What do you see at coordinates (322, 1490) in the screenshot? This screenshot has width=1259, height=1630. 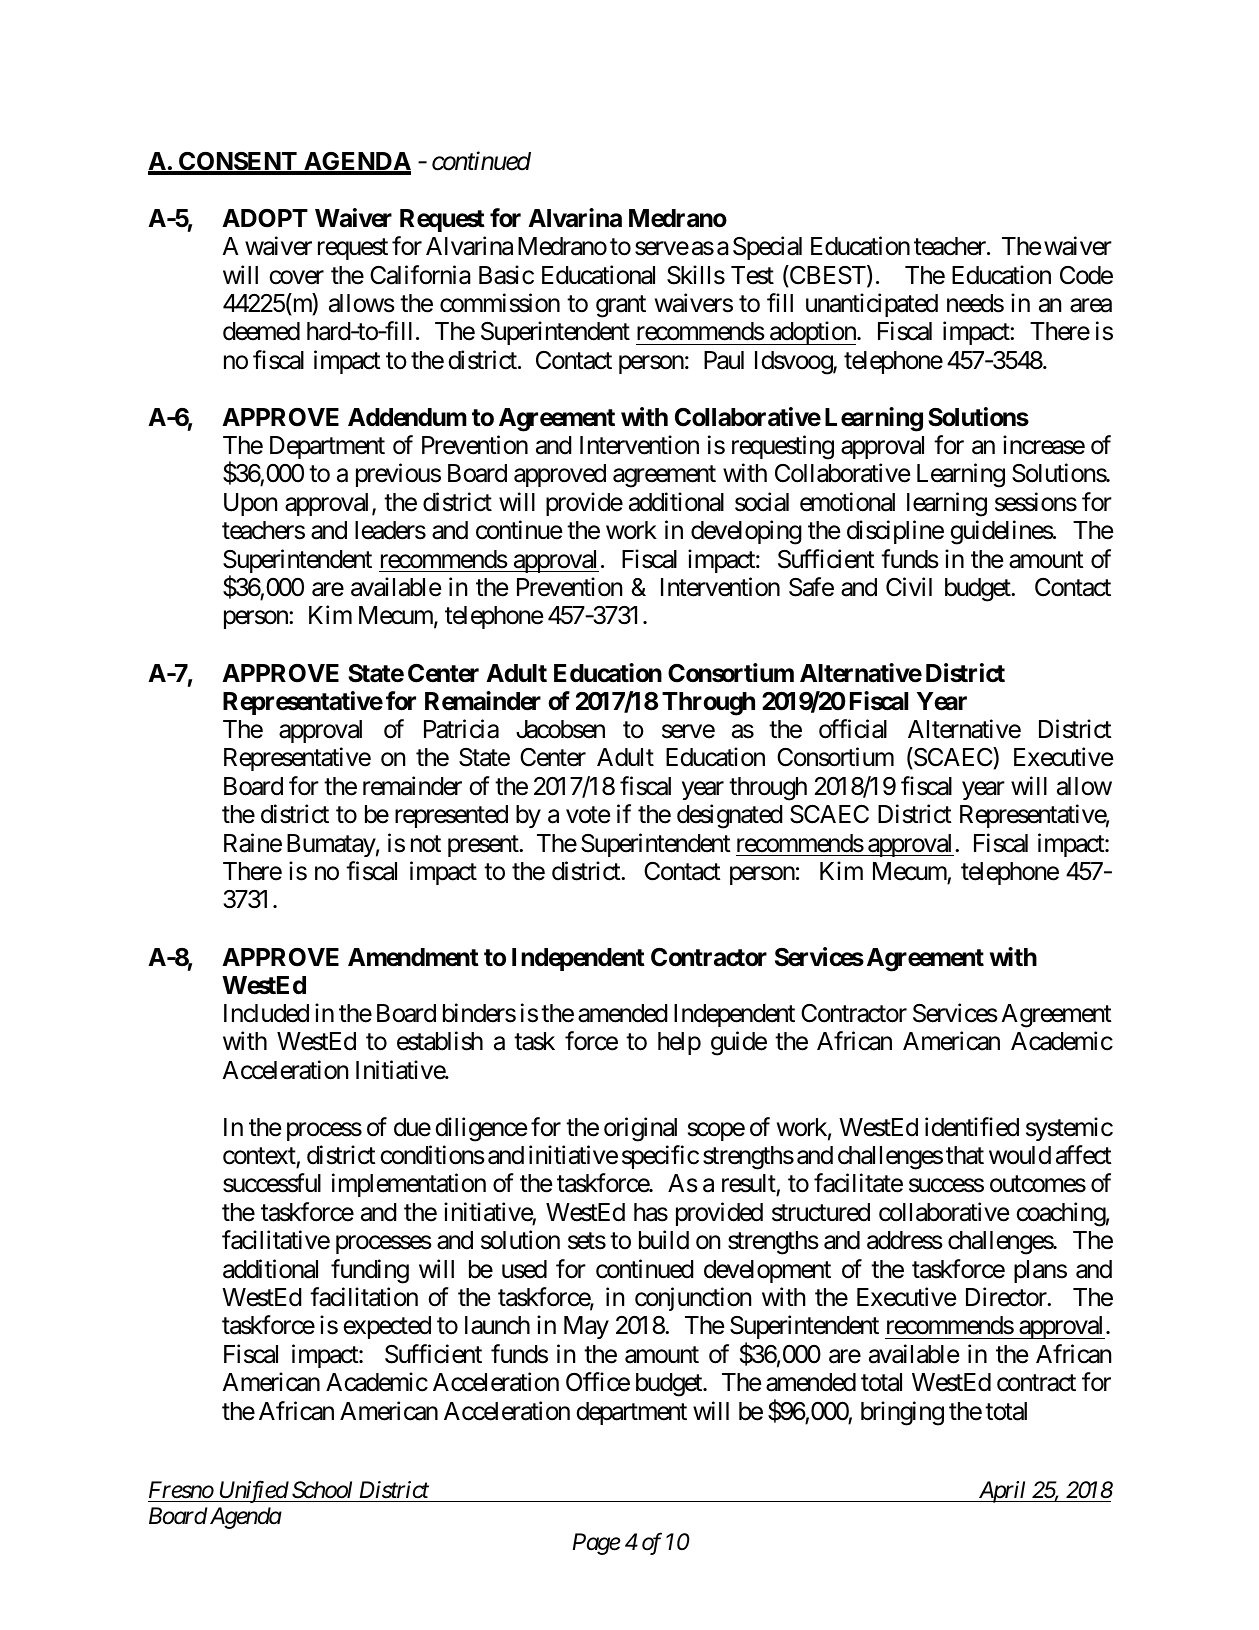 I see `School` at bounding box center [322, 1490].
